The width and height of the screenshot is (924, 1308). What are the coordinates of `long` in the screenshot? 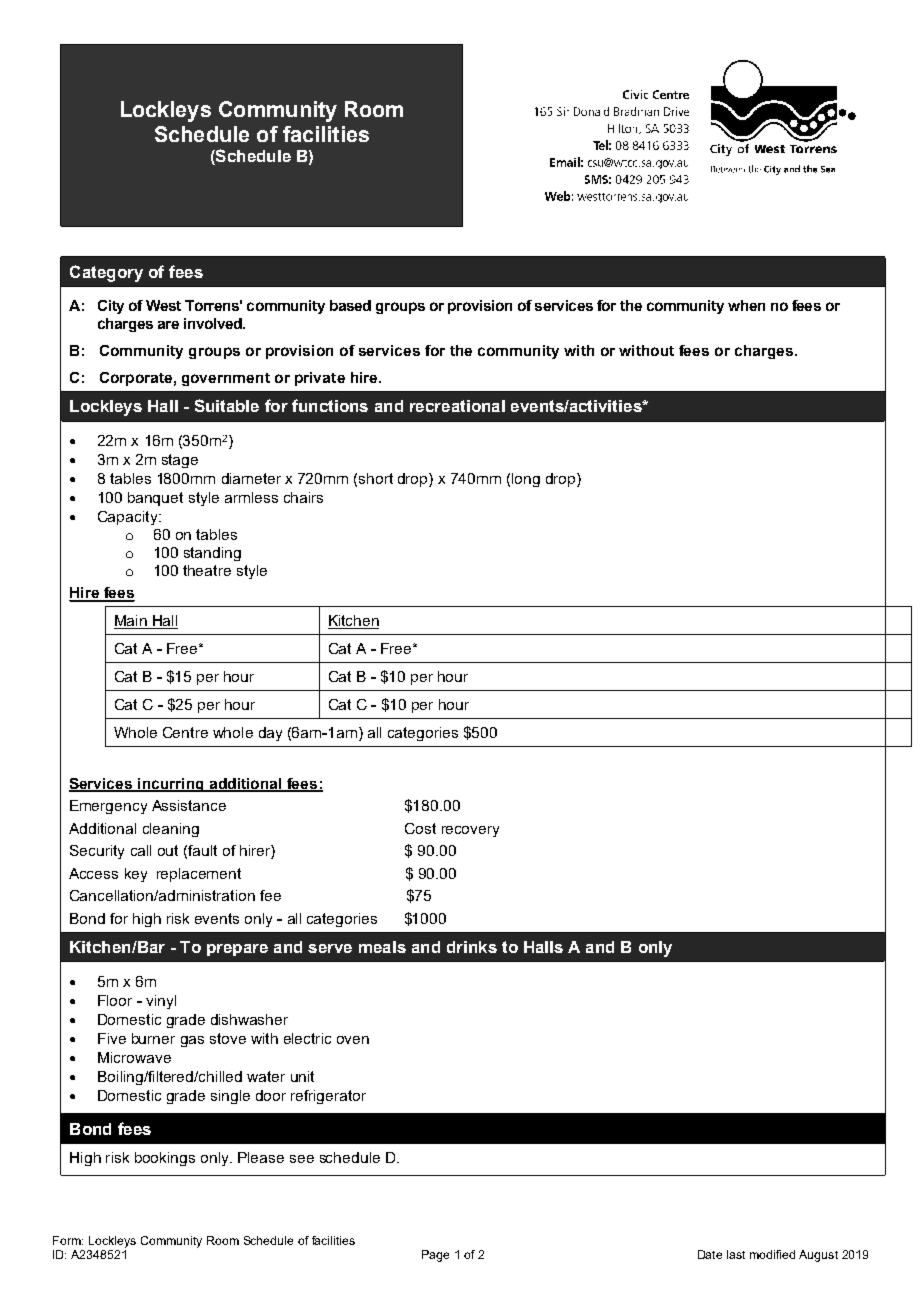 It's located at (526, 480).
